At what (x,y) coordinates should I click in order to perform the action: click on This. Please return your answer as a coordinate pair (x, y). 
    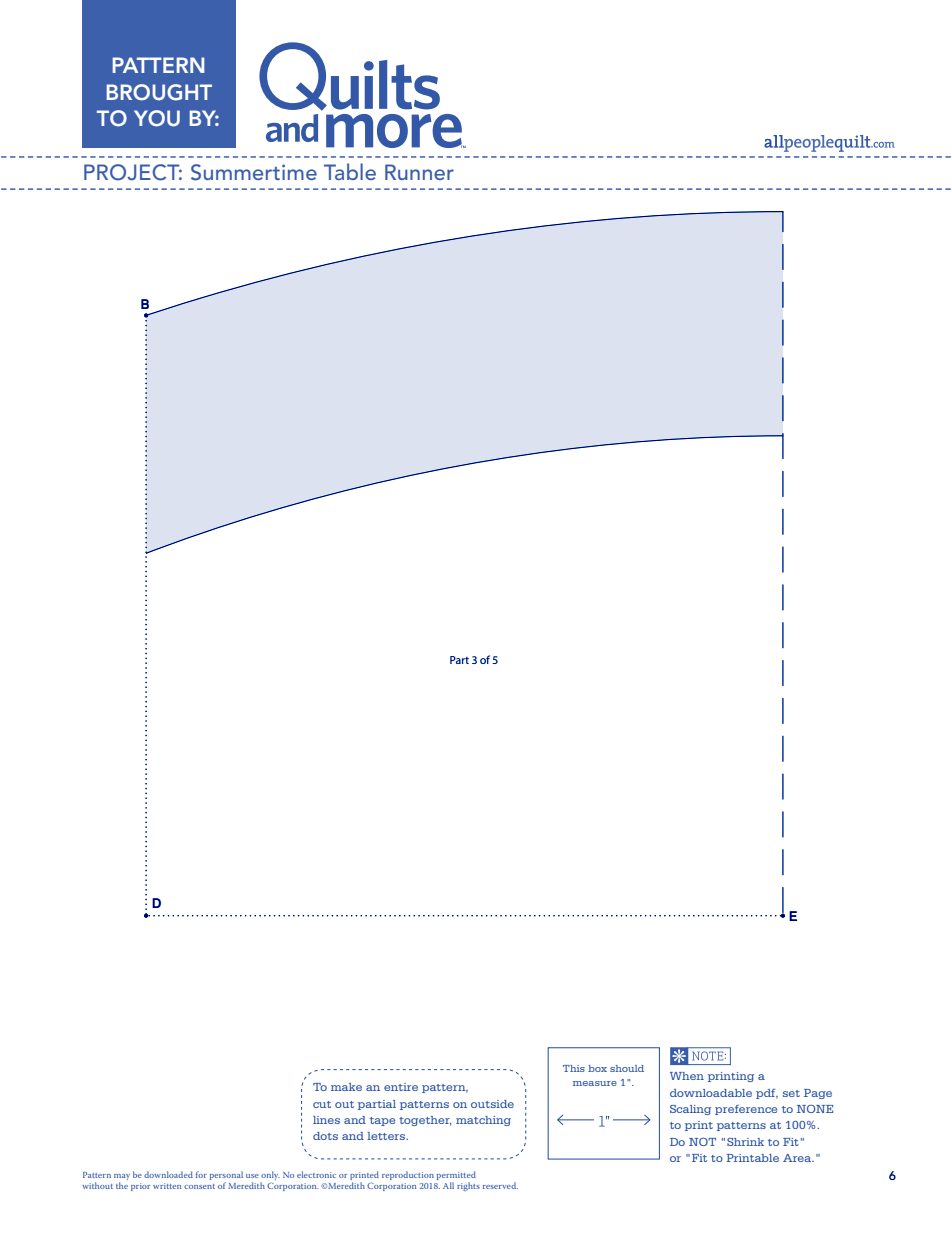
    Looking at the image, I should click on (574, 1068).
